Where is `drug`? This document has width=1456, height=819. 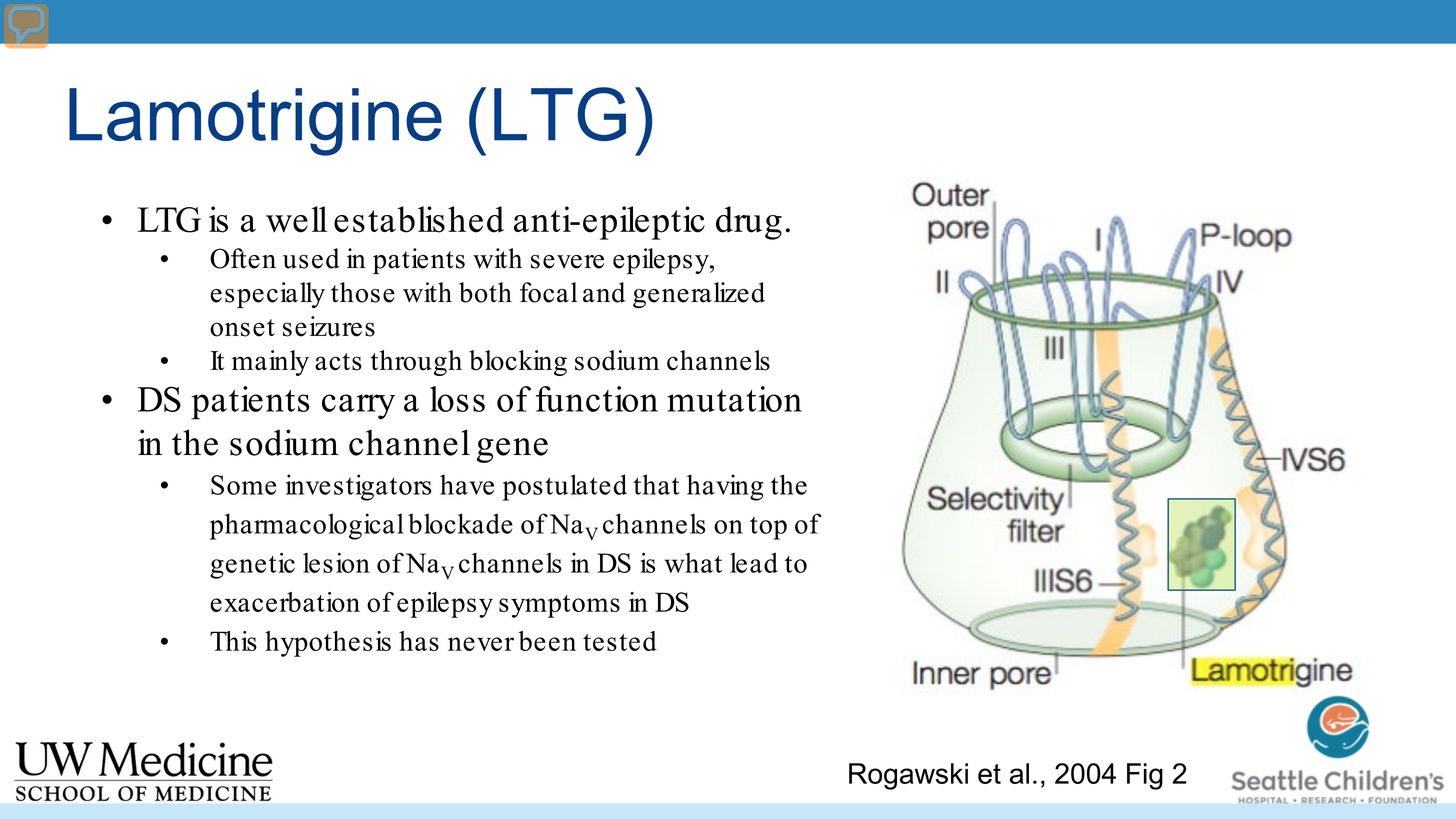 drug is located at coordinates (749, 223).
